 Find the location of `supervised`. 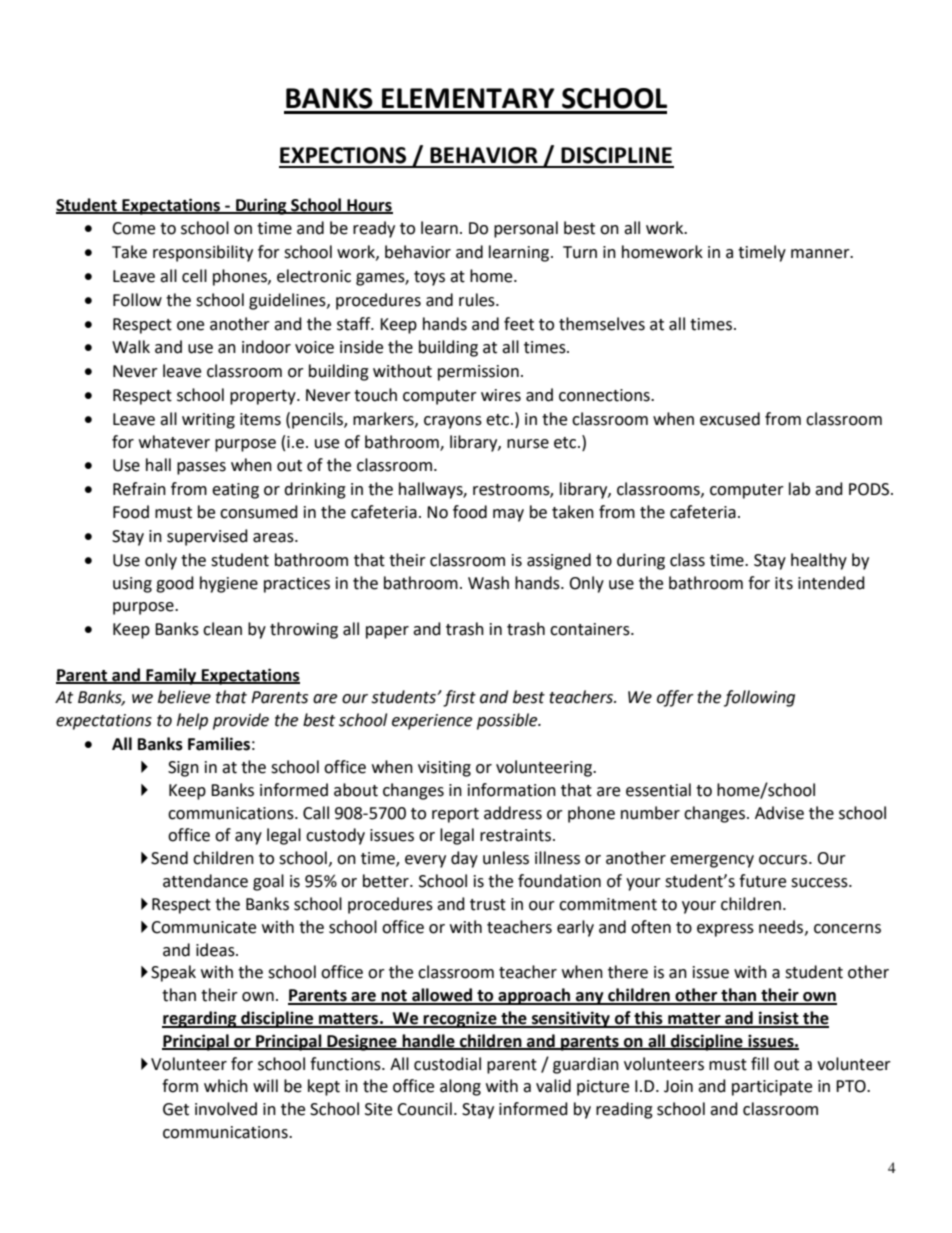

supervised is located at coordinates (207, 537).
